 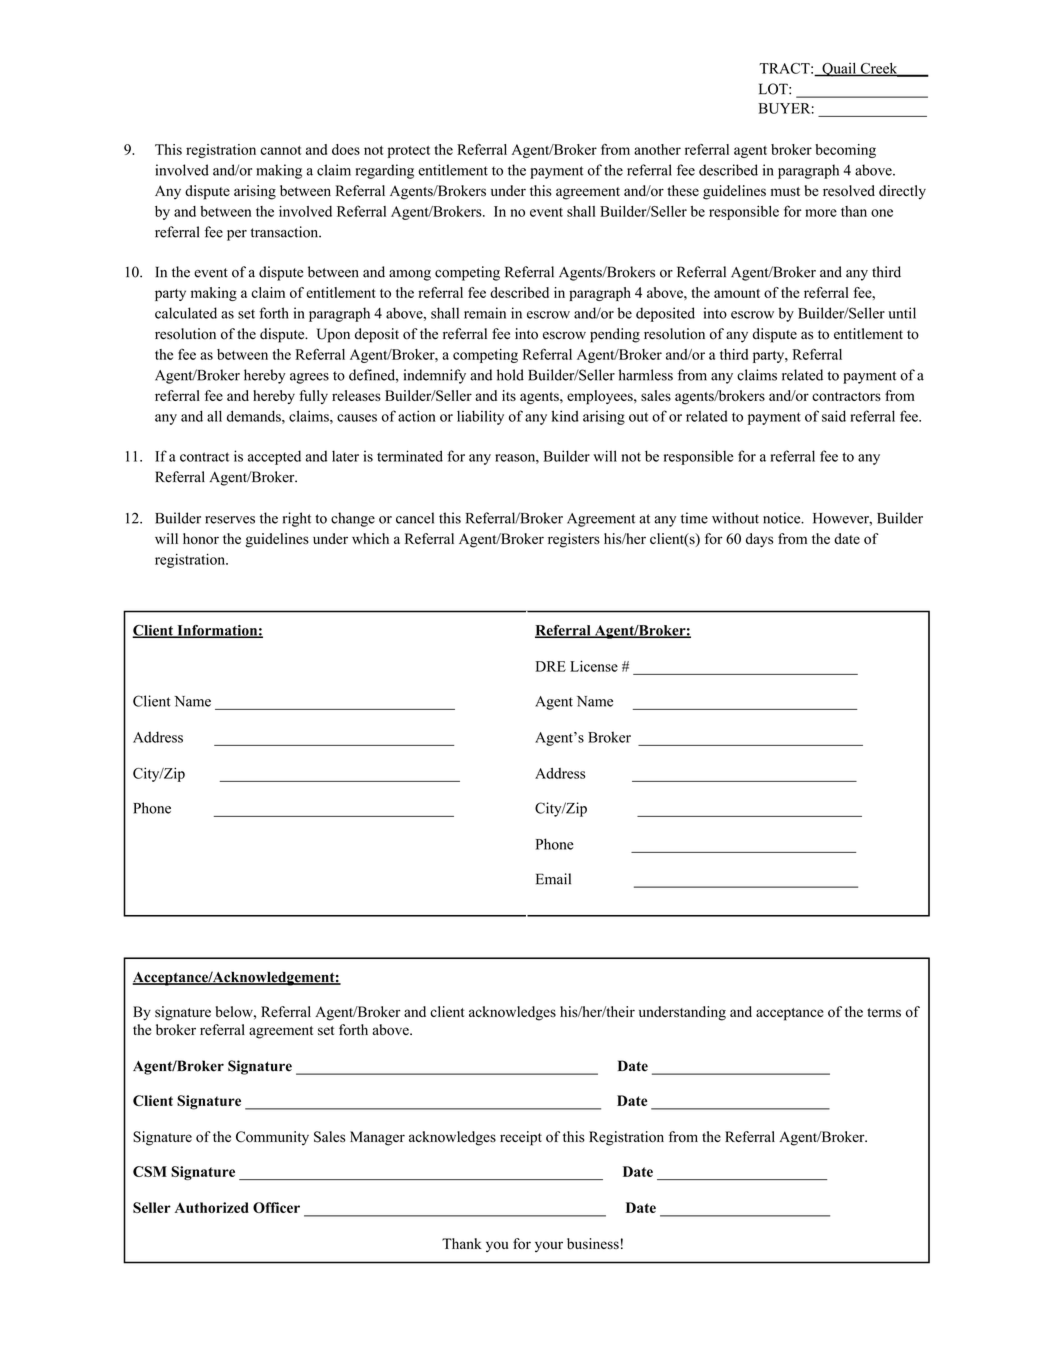 What do you see at coordinates (212, 1207) in the document?
I see `Authorized` at bounding box center [212, 1207].
